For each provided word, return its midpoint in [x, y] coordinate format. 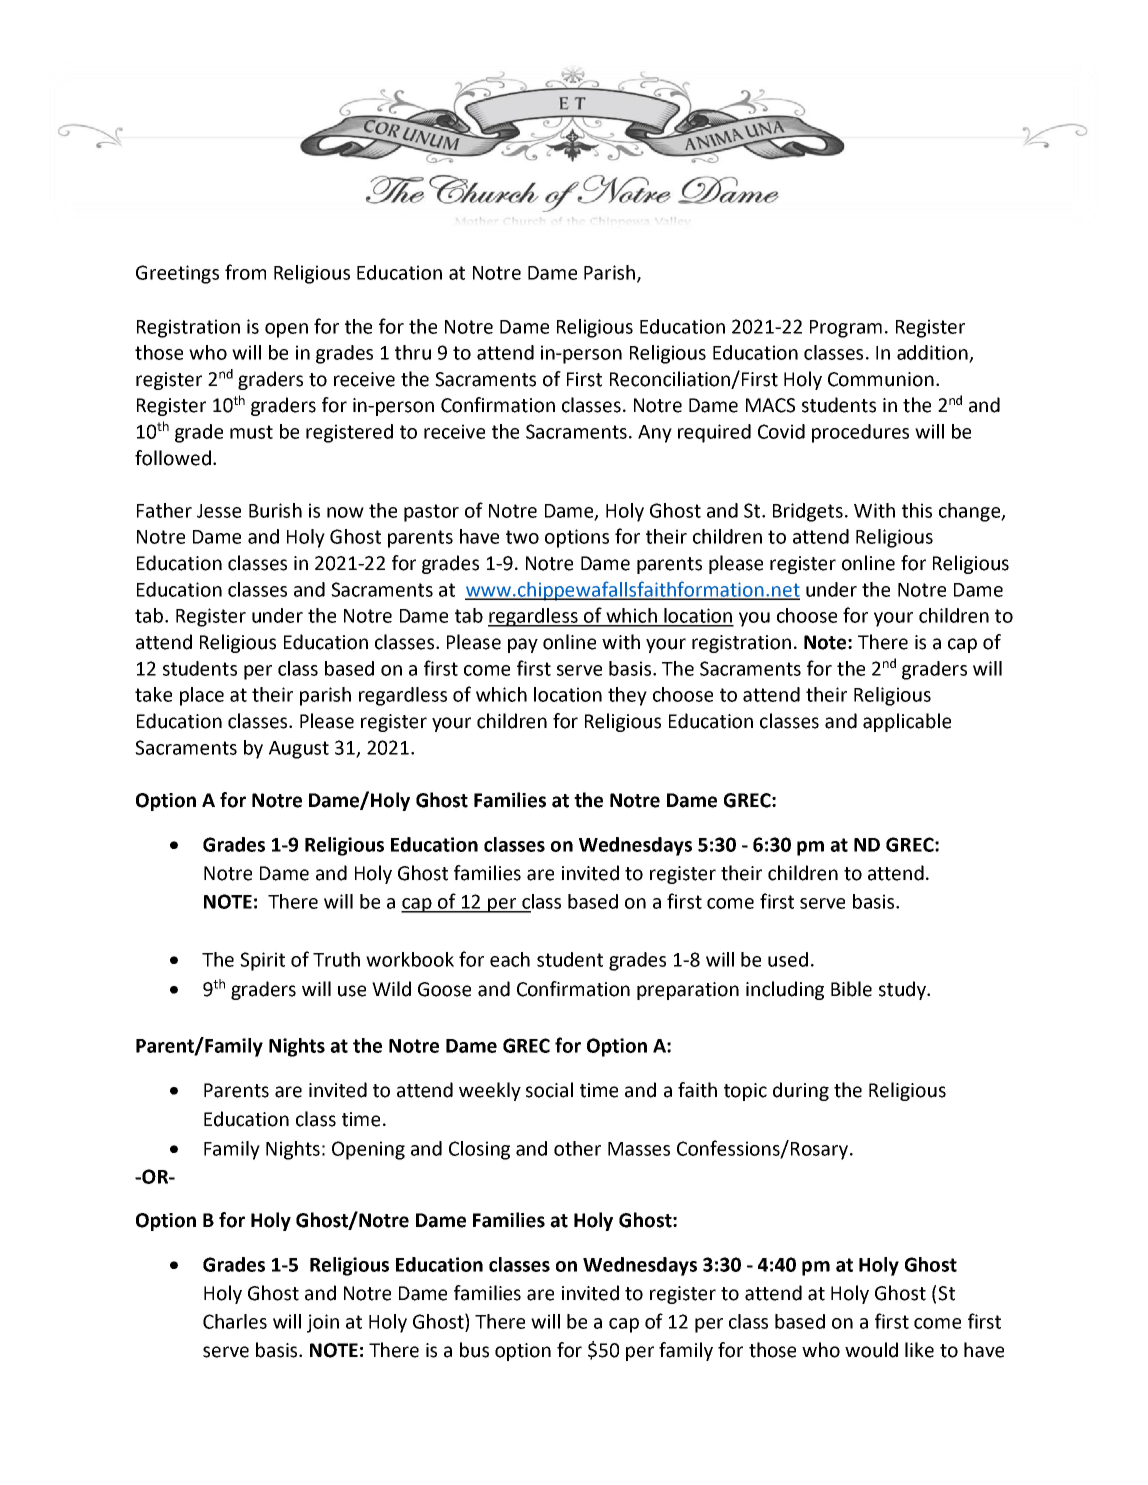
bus [474, 1350]
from [245, 272]
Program [846, 329]
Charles [235, 1321]
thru [413, 352]
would [871, 1350]
